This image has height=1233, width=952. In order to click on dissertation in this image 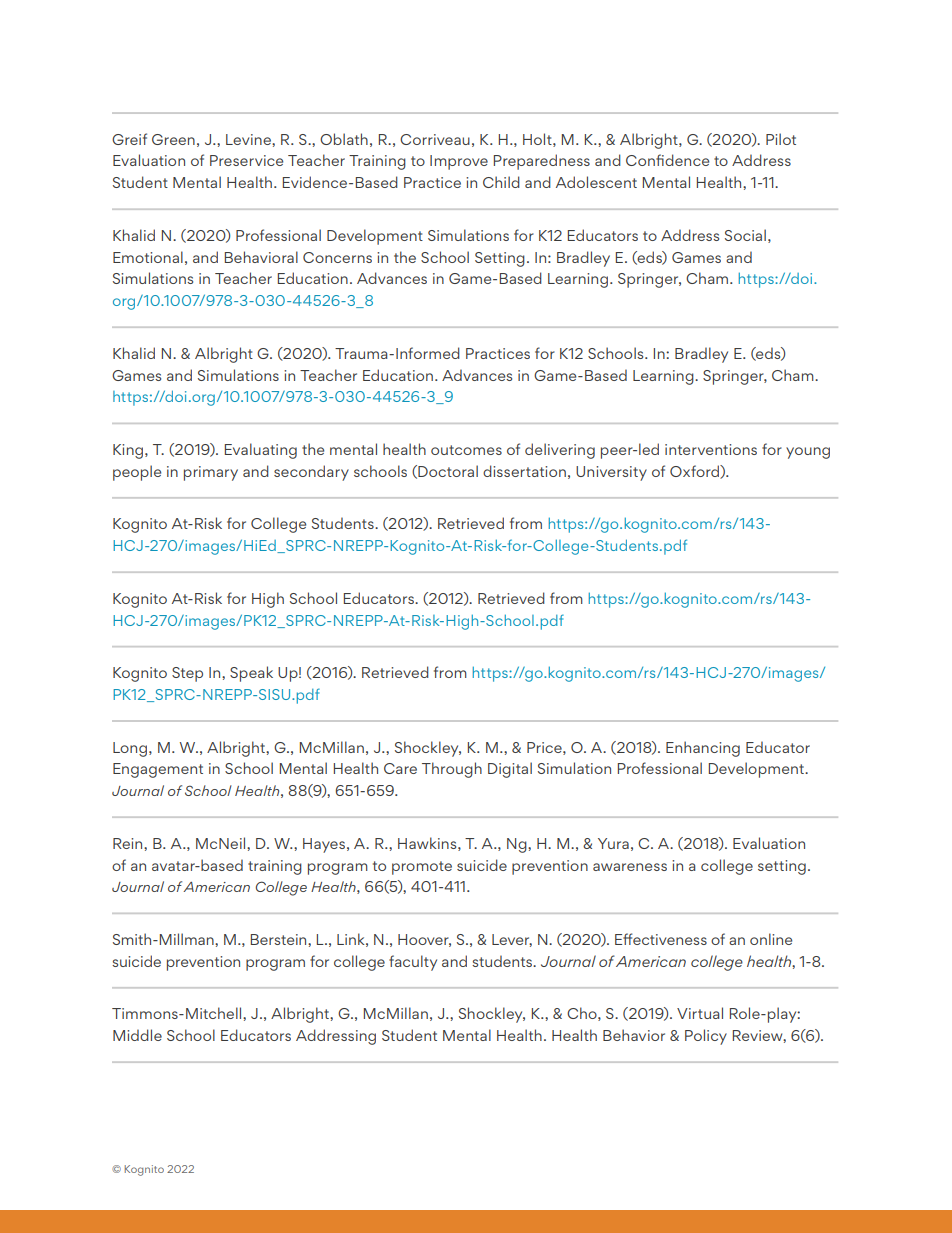, I will do `click(524, 471)`.
